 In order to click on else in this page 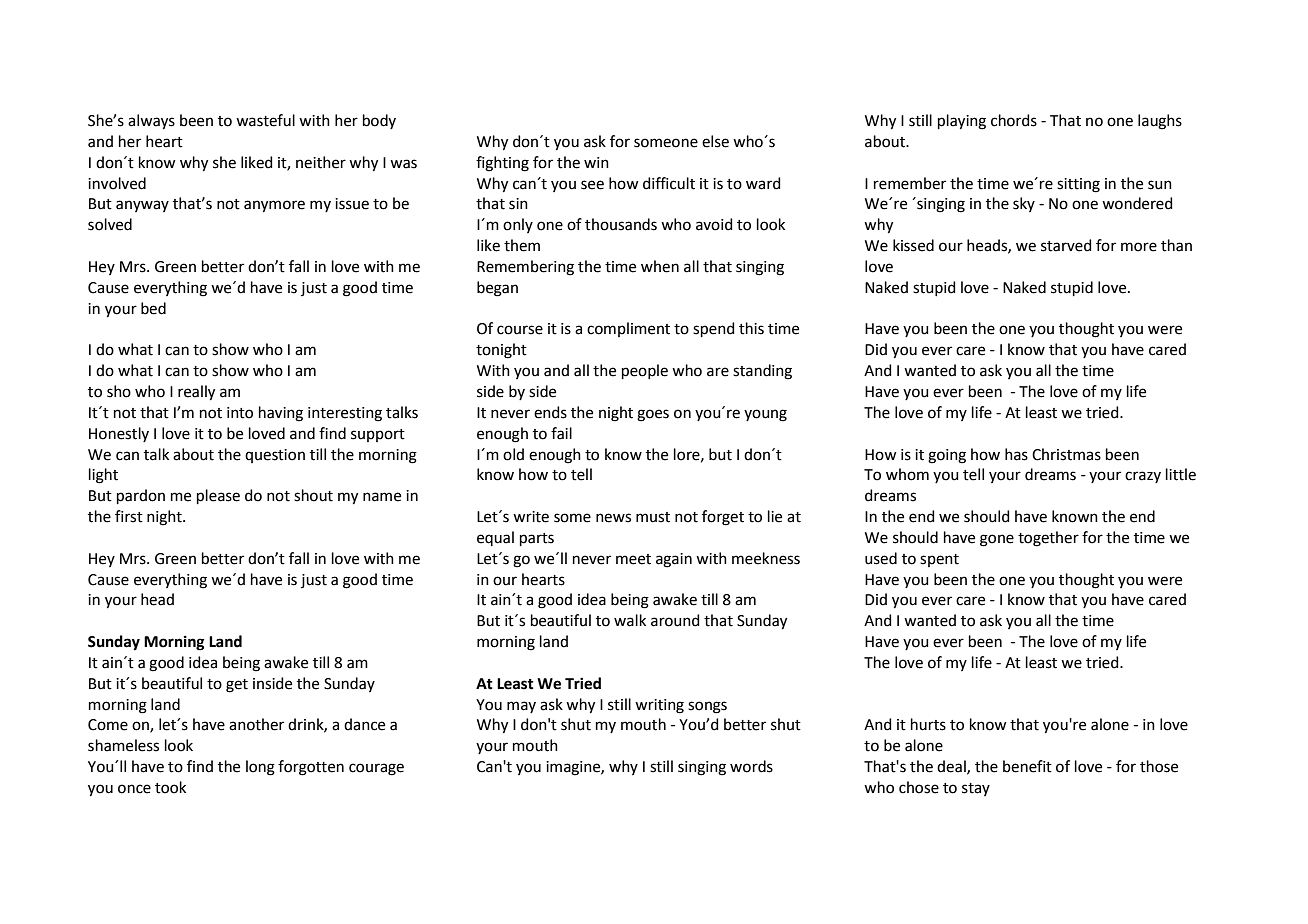, I will do `click(715, 141)`.
